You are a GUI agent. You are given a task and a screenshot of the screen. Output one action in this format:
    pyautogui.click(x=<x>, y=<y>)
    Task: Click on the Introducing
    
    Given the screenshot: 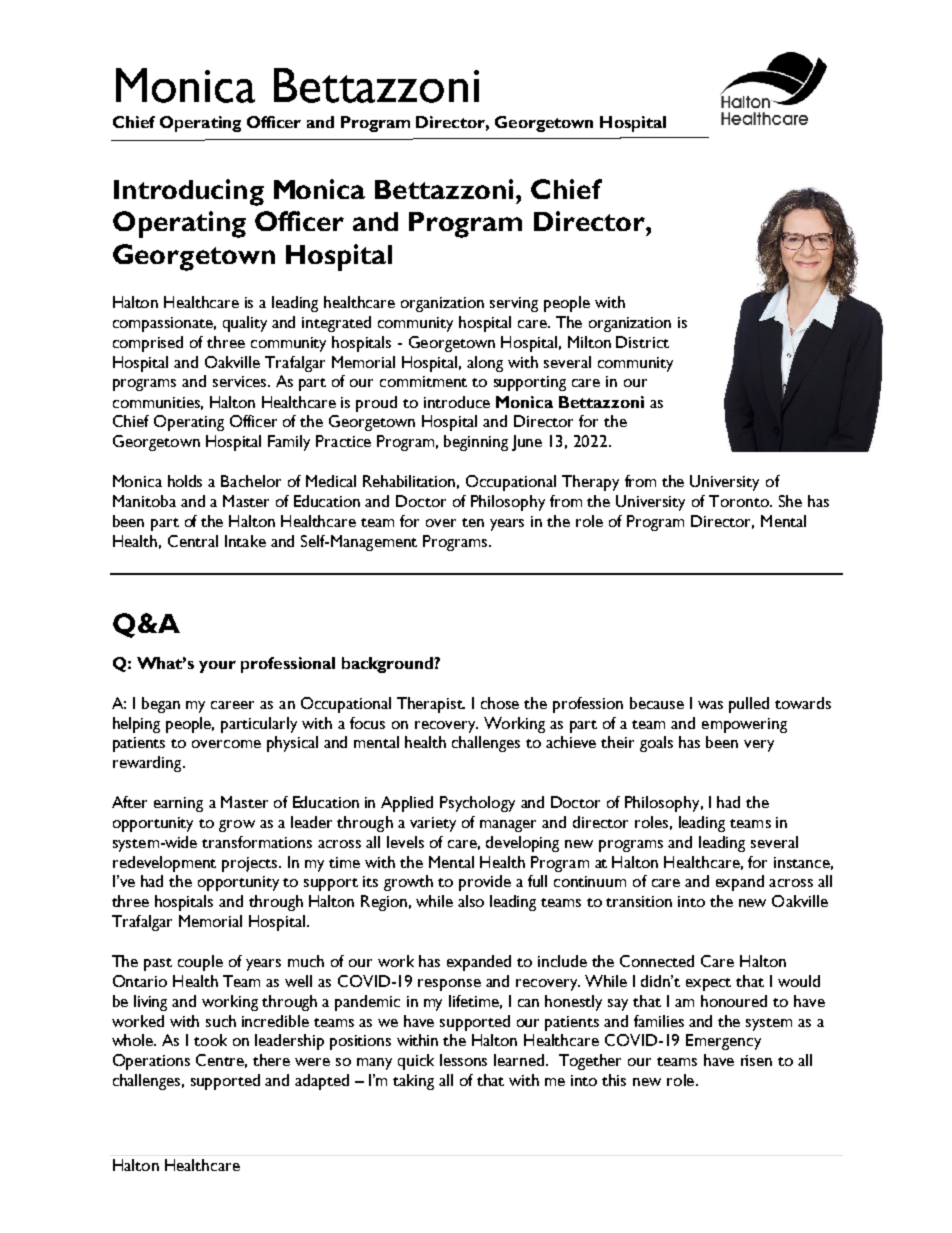 What is the action you would take?
    pyautogui.click(x=189, y=192)
